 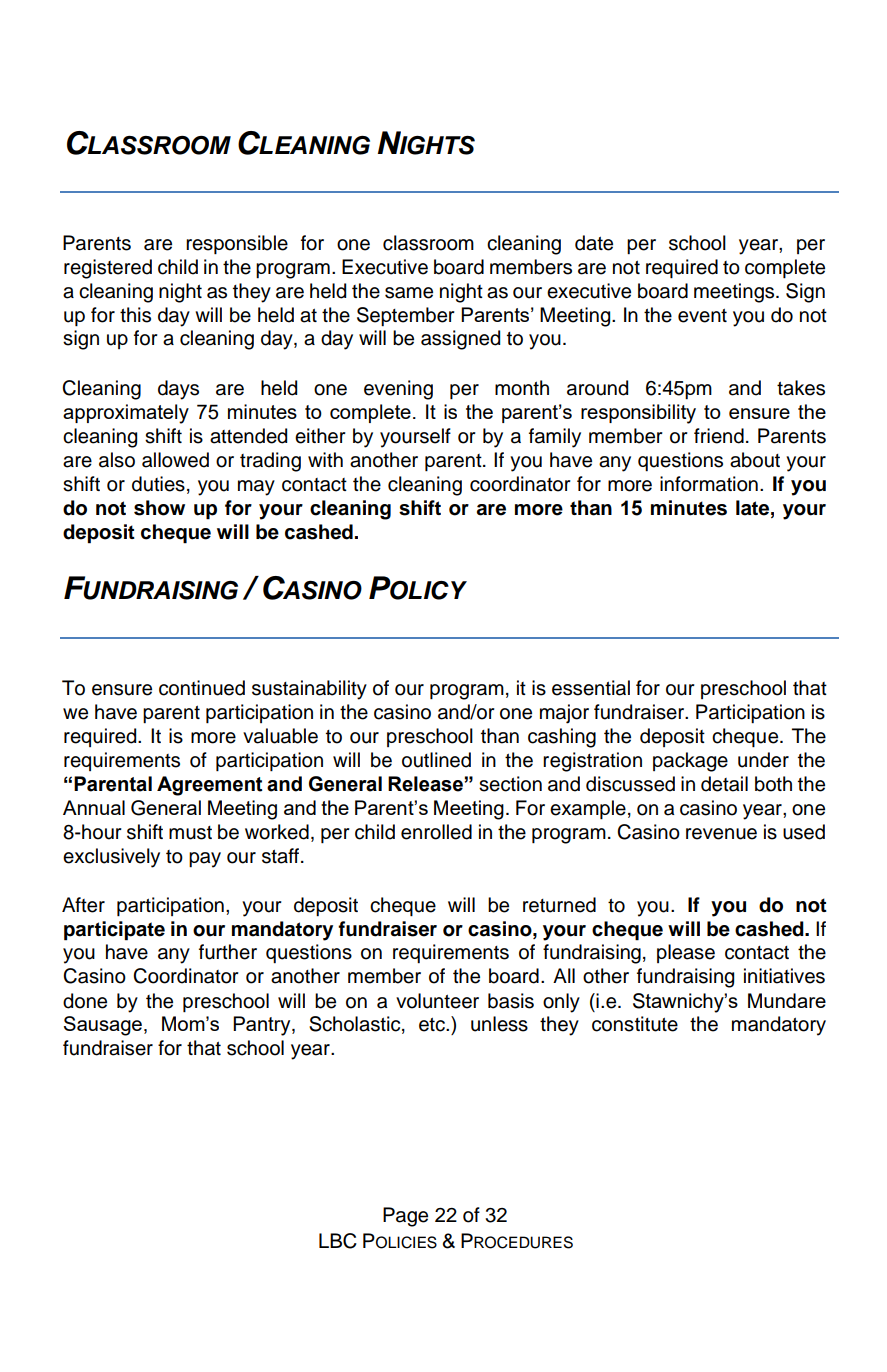 What do you see at coordinates (309, 690) in the screenshot?
I see `sustainability` at bounding box center [309, 690].
